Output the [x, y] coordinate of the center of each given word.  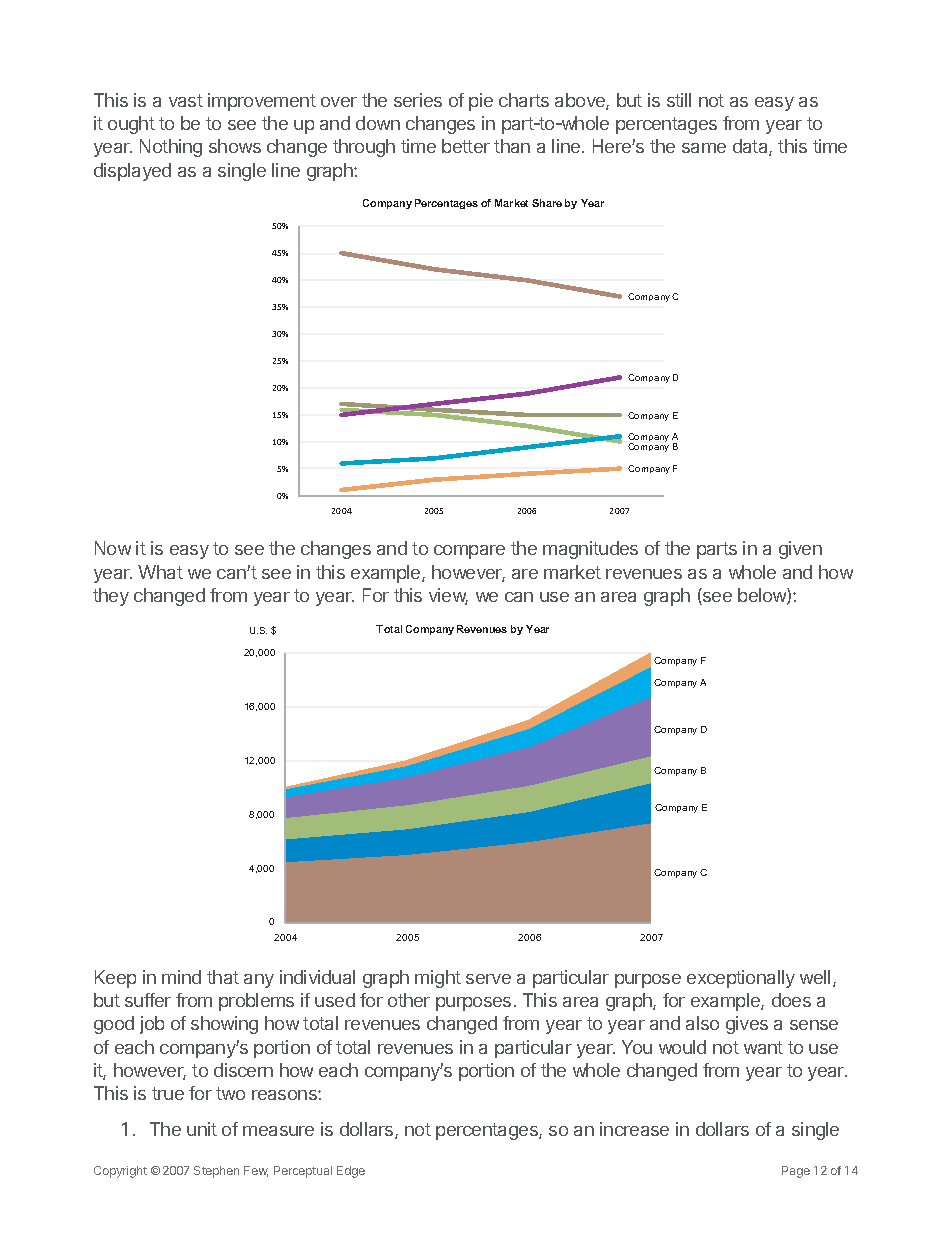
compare [469, 552]
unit [202, 1129]
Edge [351, 1172]
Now [113, 548]
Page [796, 1172]
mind [181, 977]
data [751, 147]
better [466, 146]
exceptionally [741, 979]
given [800, 550]
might [438, 979]
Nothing [171, 148]
